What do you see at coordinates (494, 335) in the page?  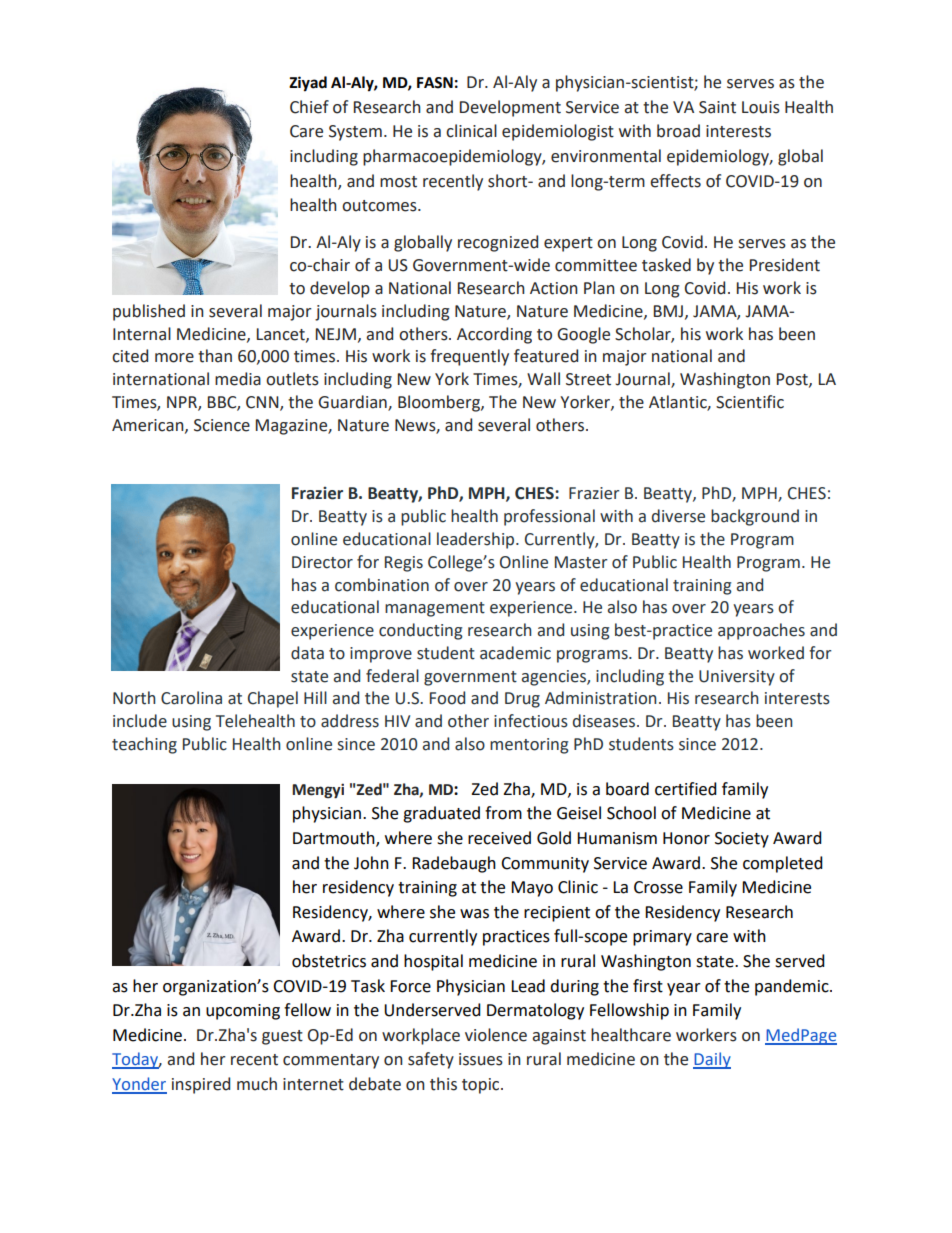 I see `According` at bounding box center [494, 335].
